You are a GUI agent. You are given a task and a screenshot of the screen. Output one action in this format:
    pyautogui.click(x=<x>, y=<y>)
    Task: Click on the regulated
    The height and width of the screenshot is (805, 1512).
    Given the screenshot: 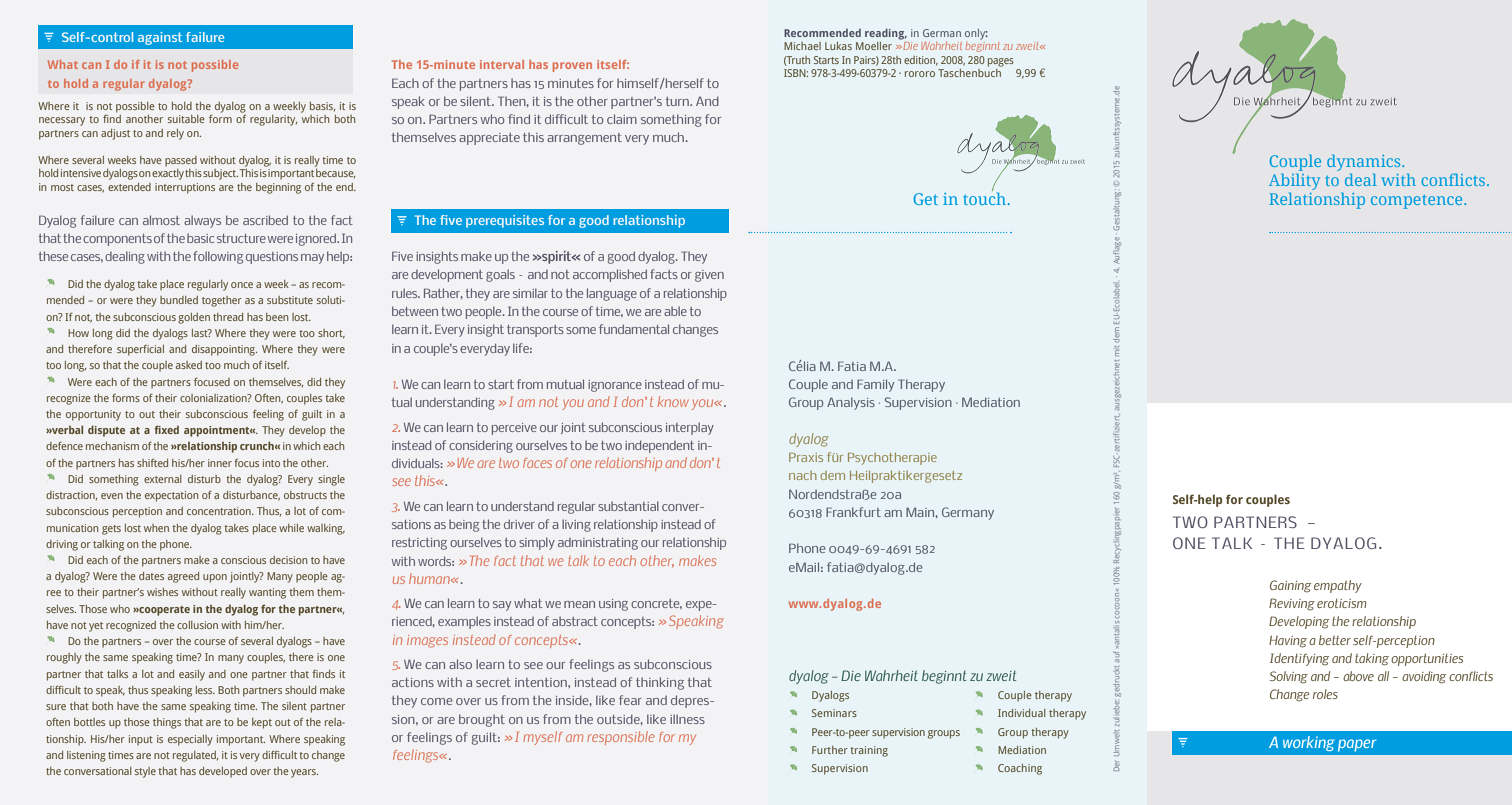 What is the action you would take?
    pyautogui.click(x=195, y=756)
